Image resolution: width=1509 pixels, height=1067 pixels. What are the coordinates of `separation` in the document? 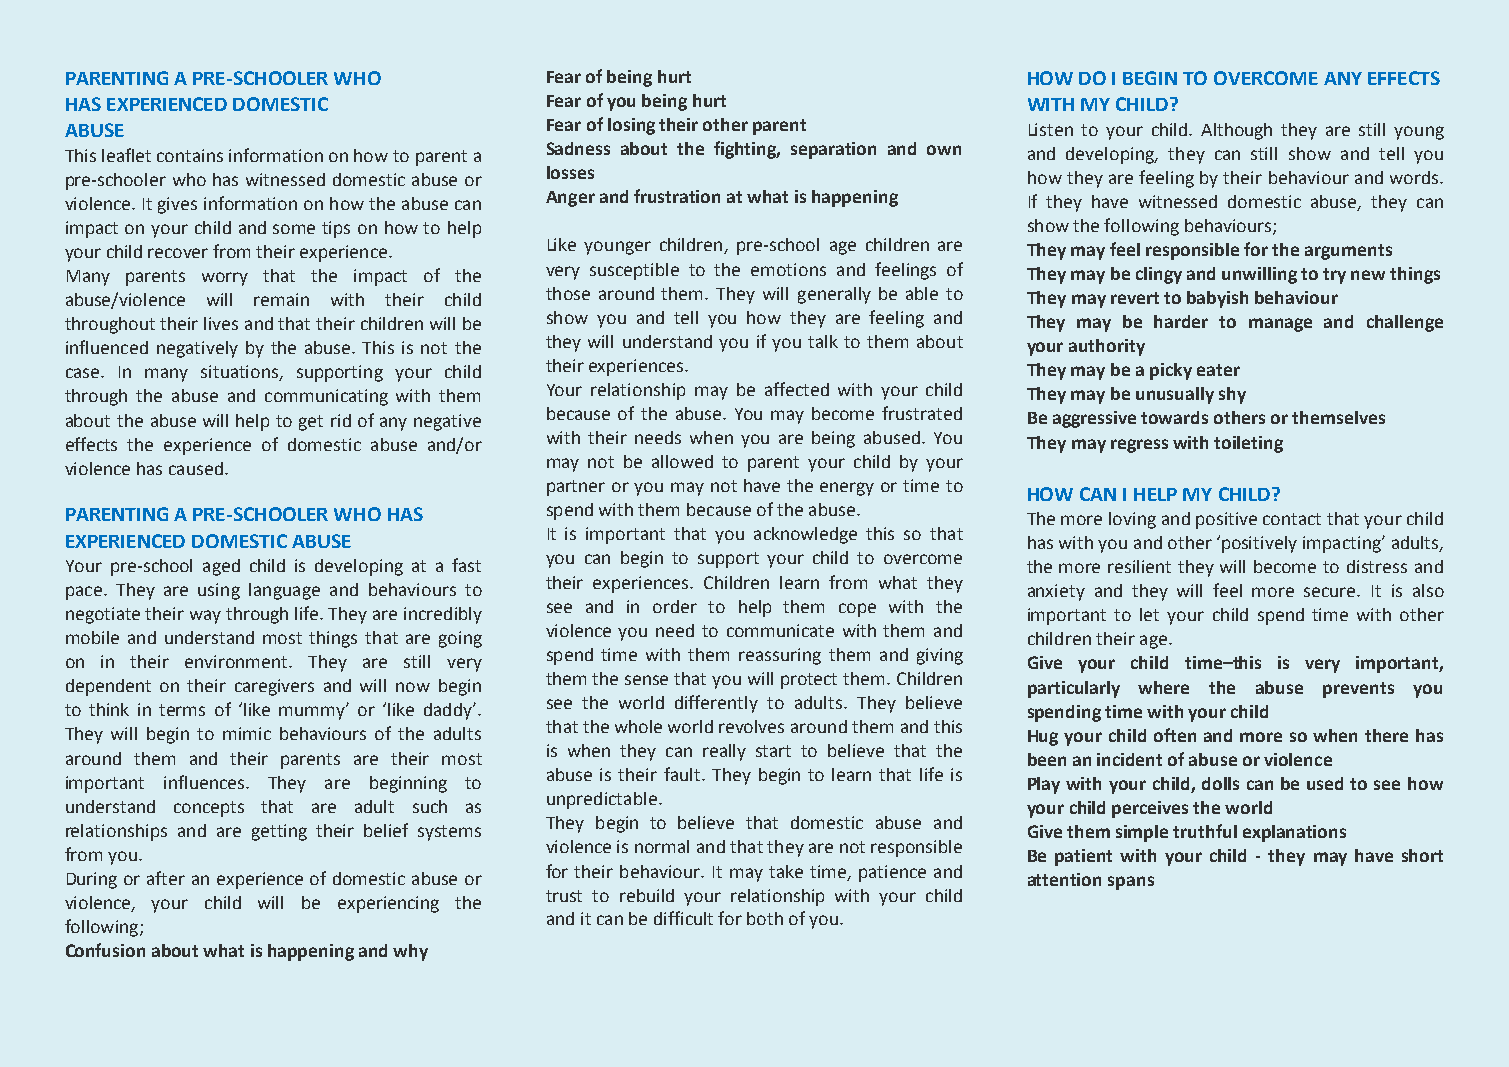 It's located at (833, 150).
